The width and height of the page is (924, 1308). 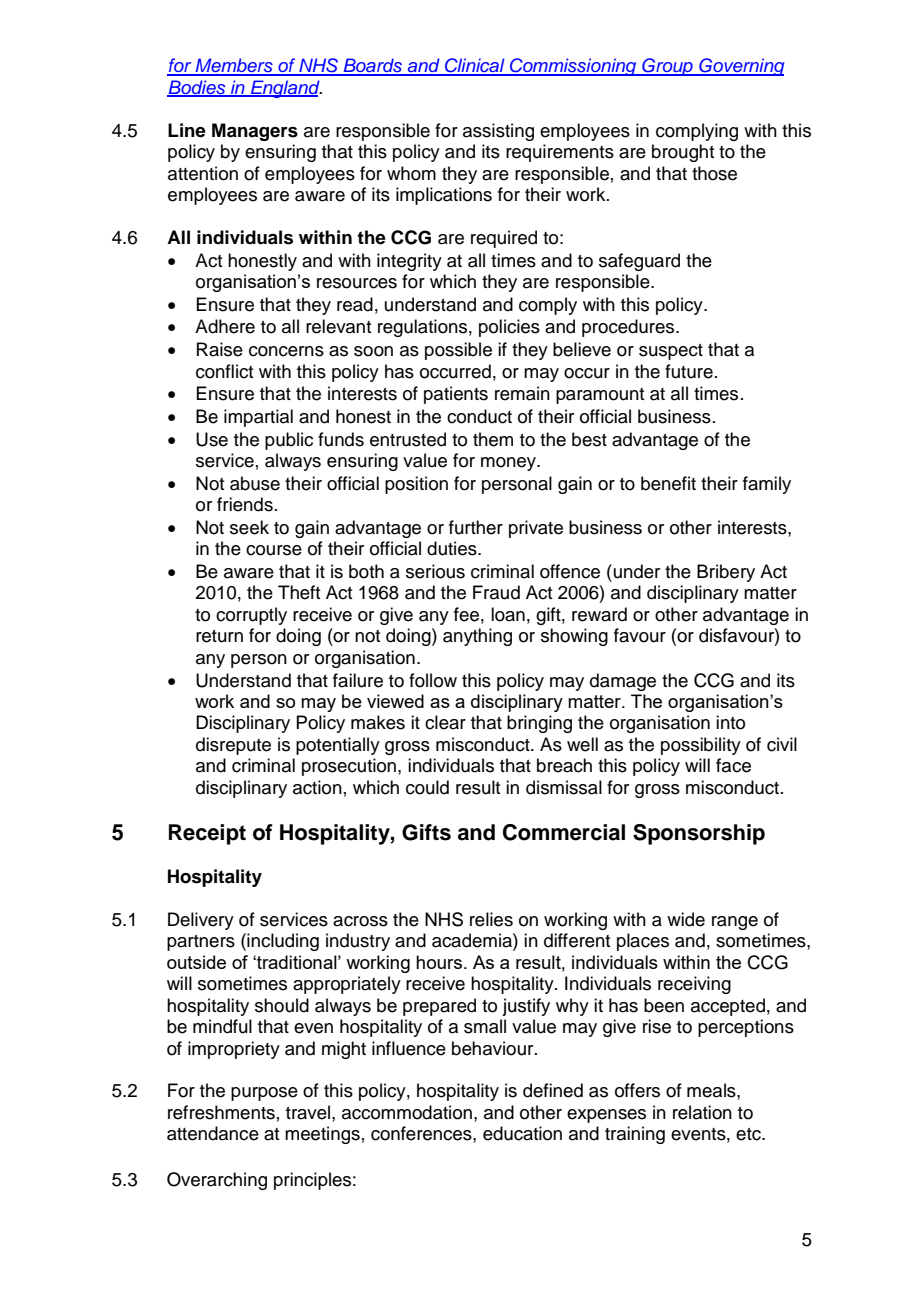 I want to click on England, so click(x=285, y=89).
